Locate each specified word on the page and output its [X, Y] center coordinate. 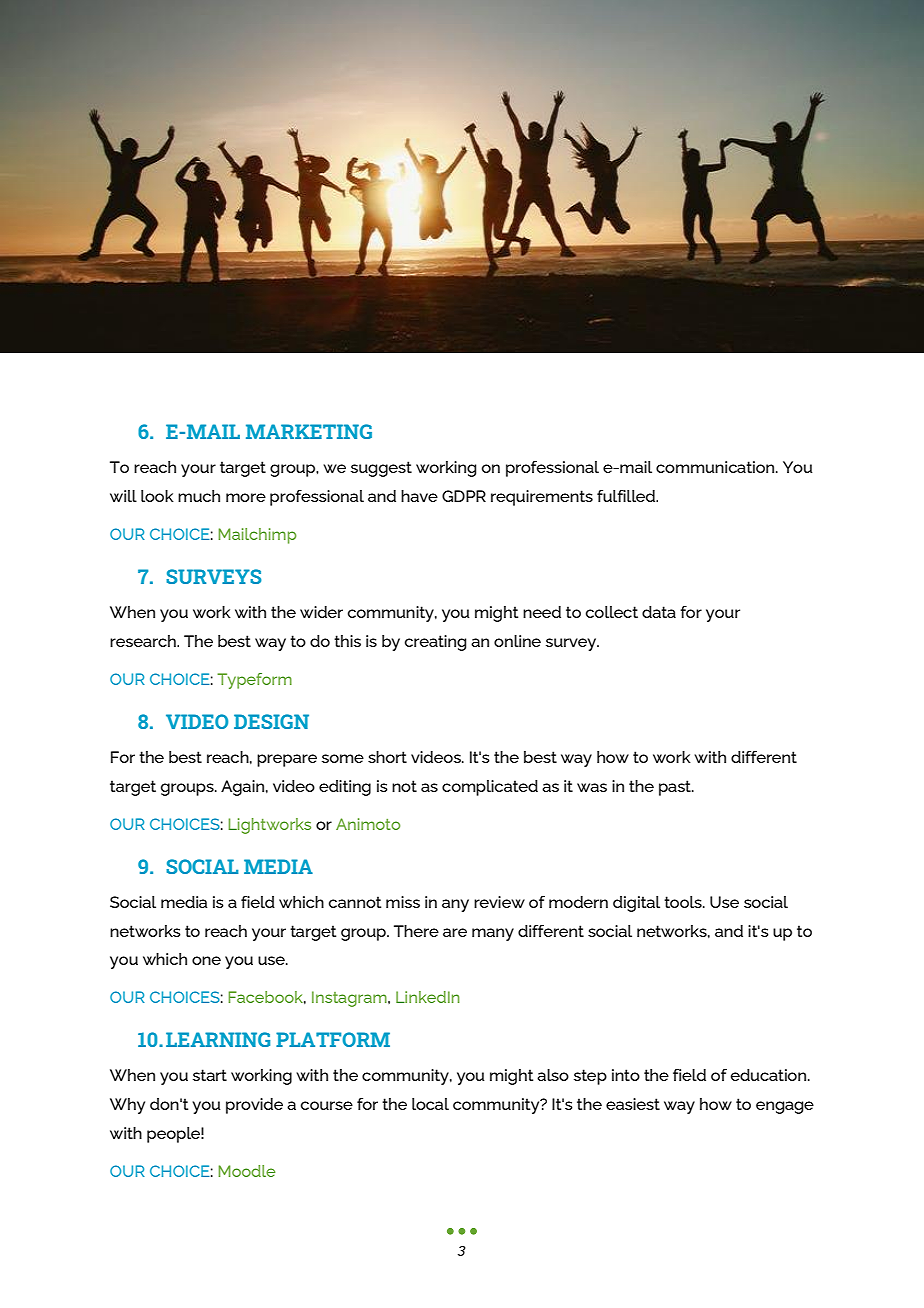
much [199, 496]
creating [435, 643]
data [659, 612]
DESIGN [271, 721]
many [493, 934]
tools [684, 902]
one [206, 960]
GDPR [464, 496]
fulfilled [627, 495]
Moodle [246, 1171]
